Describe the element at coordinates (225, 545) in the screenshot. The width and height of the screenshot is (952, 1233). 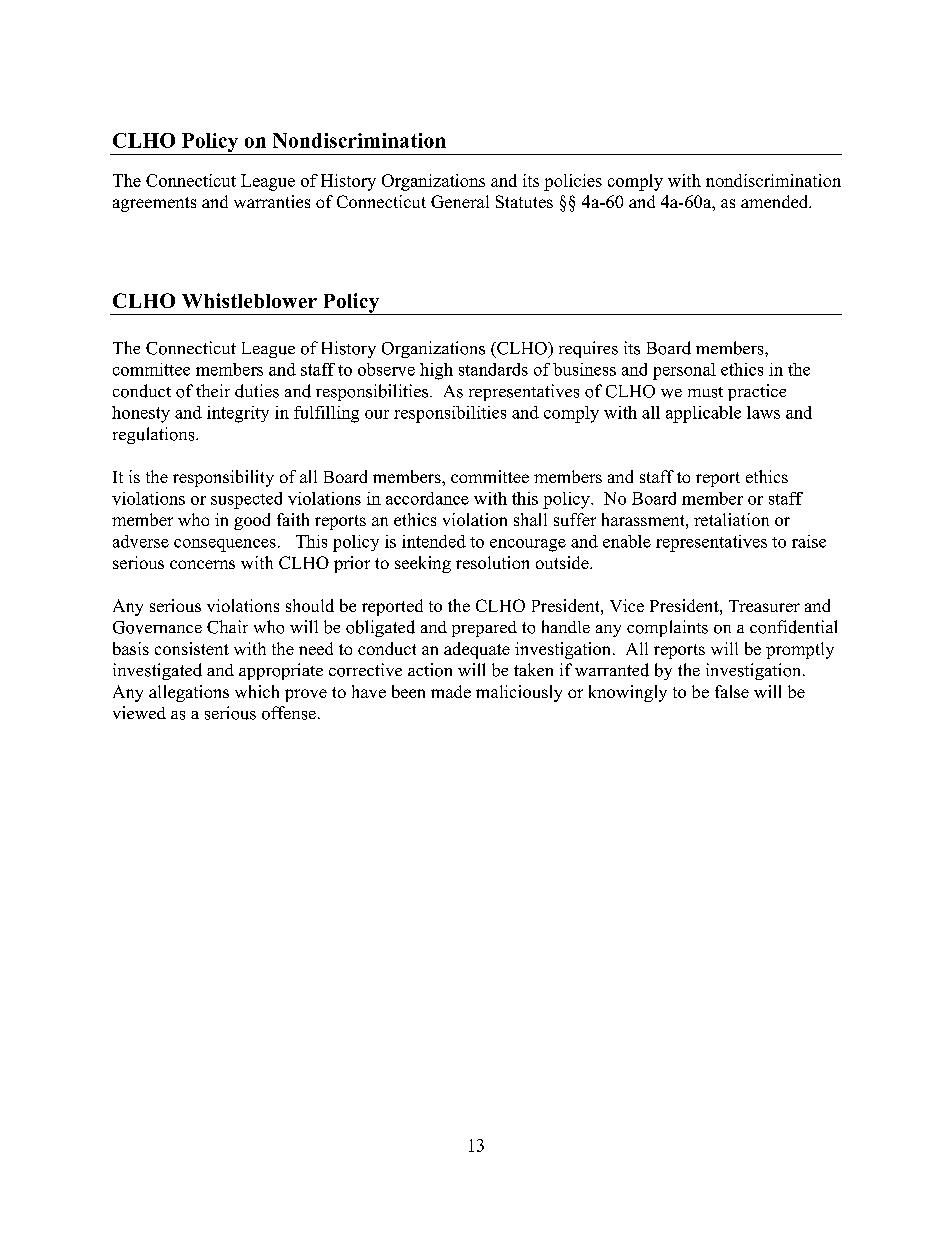
I see `consequences` at that location.
